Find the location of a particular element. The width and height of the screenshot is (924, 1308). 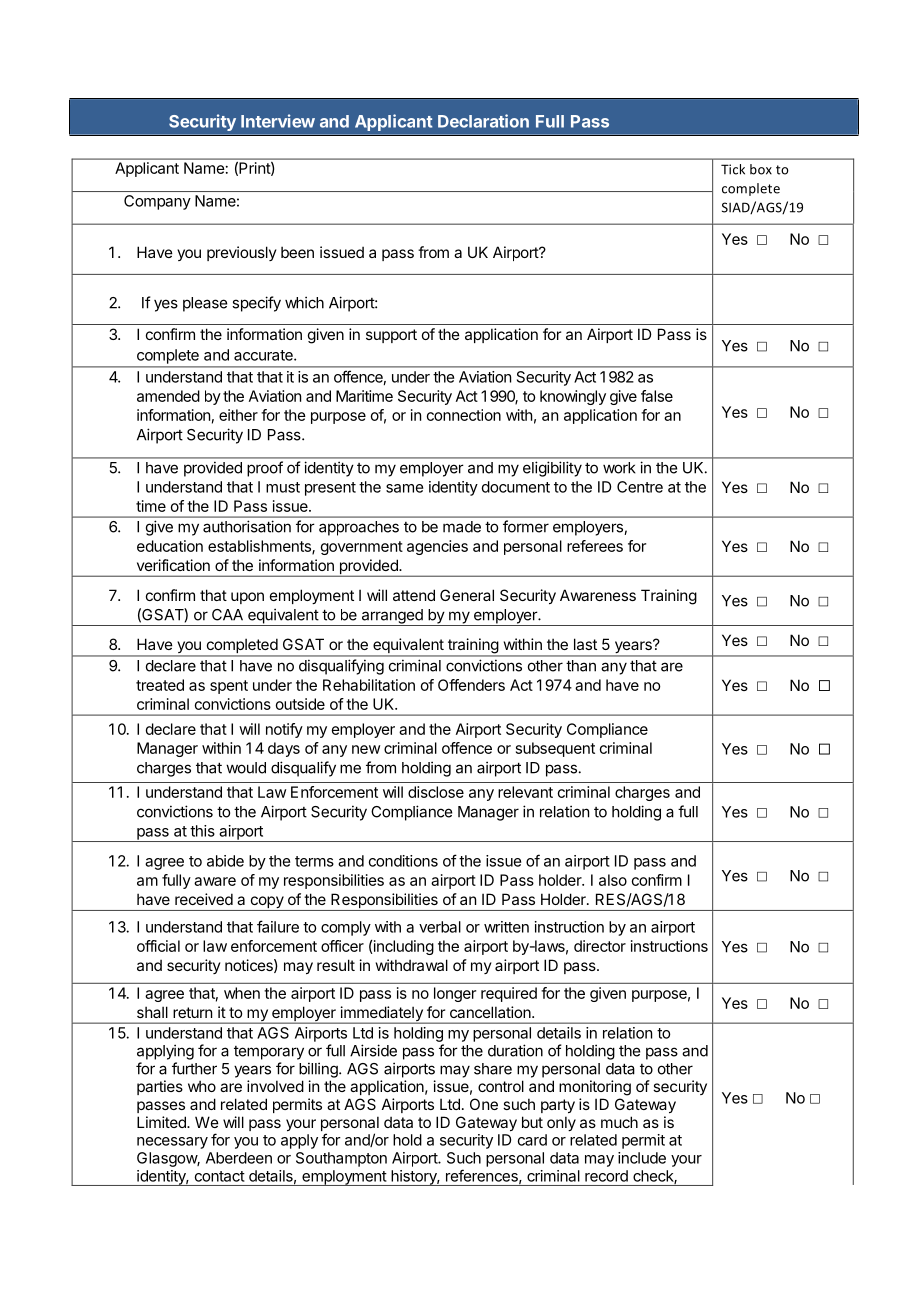

received is located at coordinates (204, 899).
